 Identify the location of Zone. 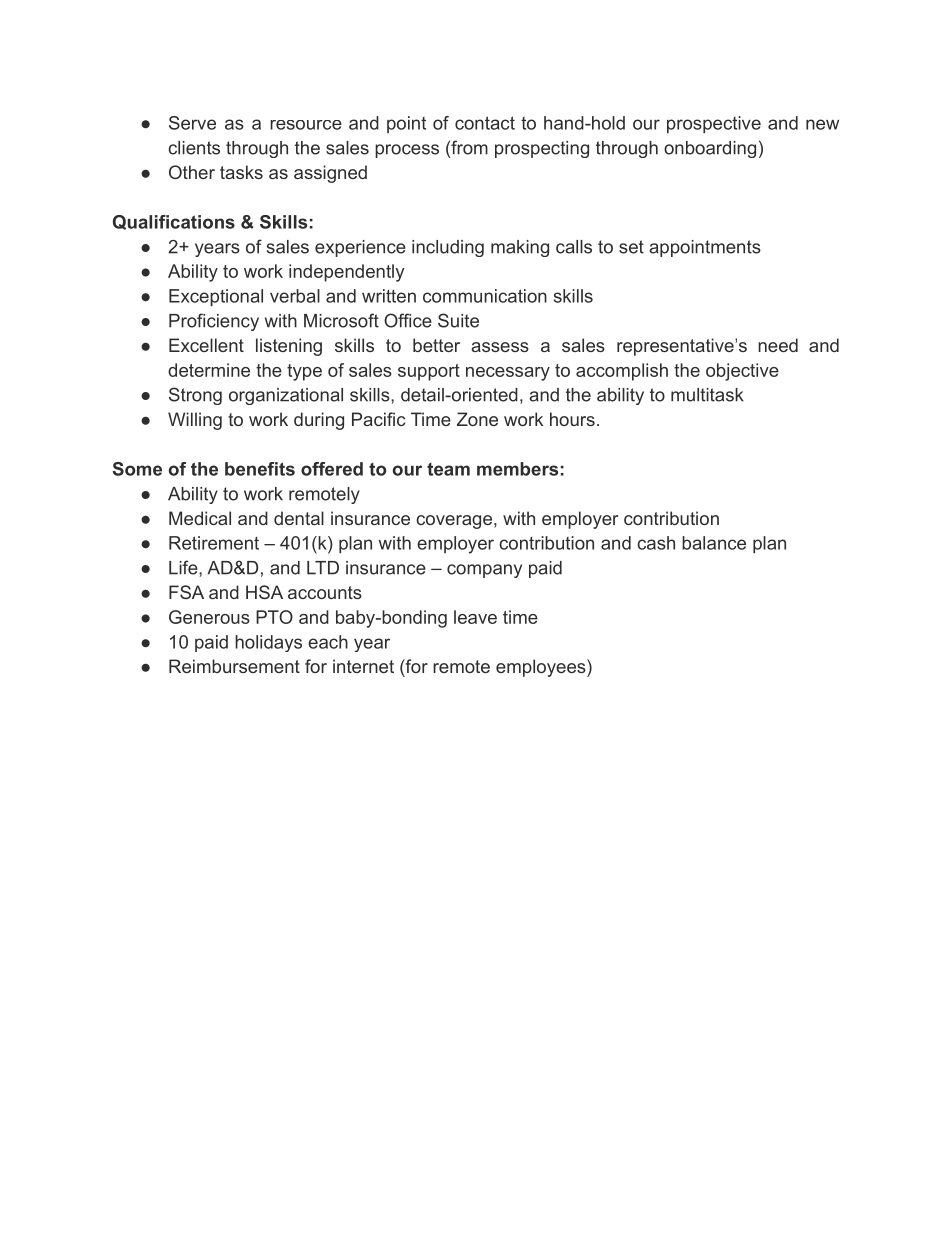
(477, 419).
